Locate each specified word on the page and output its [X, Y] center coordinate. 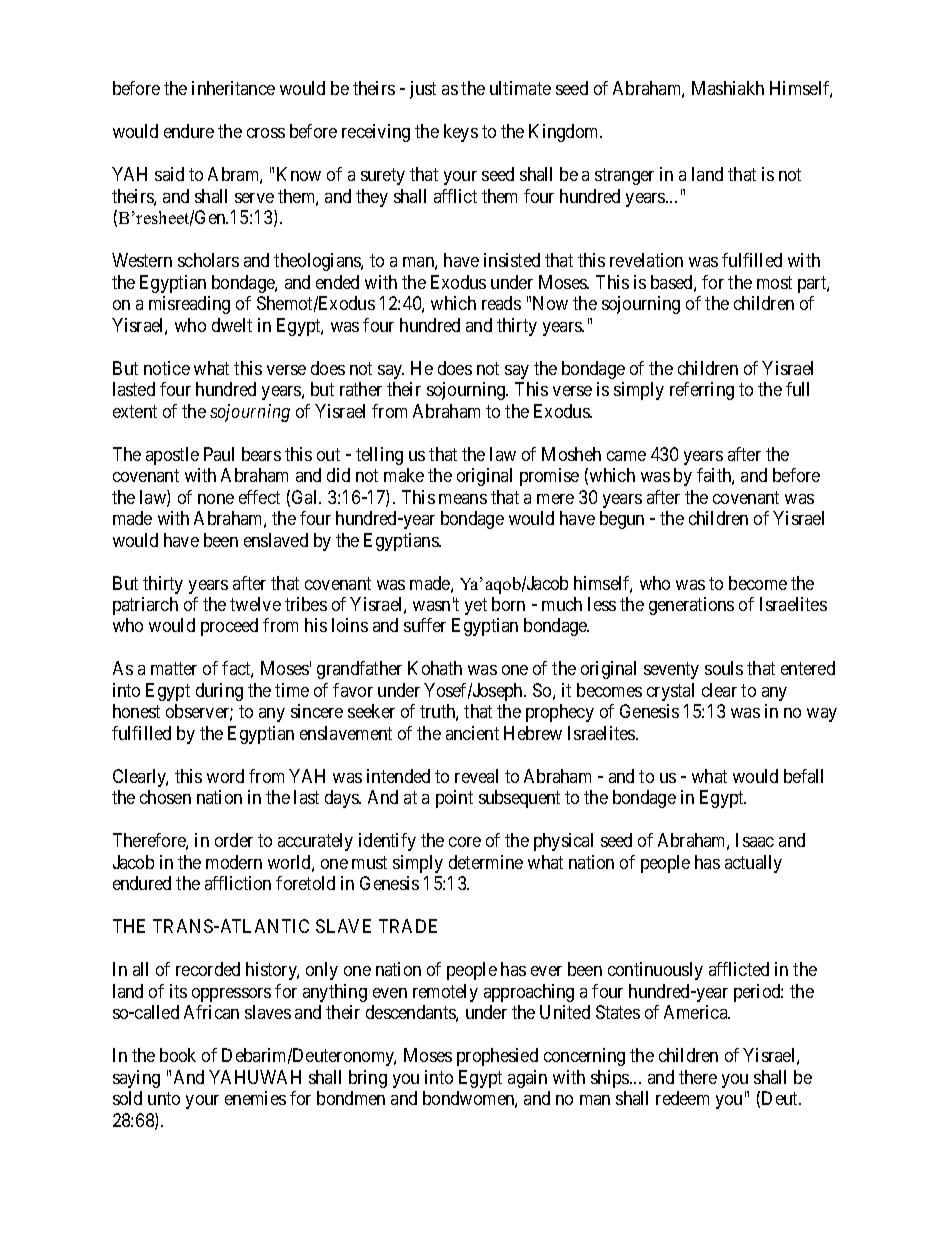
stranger [624, 177]
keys [461, 133]
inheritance [233, 88]
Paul [219, 454]
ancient [472, 733]
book [178, 1055]
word [225, 776]
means [463, 499]
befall [803, 776]
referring [702, 391]
